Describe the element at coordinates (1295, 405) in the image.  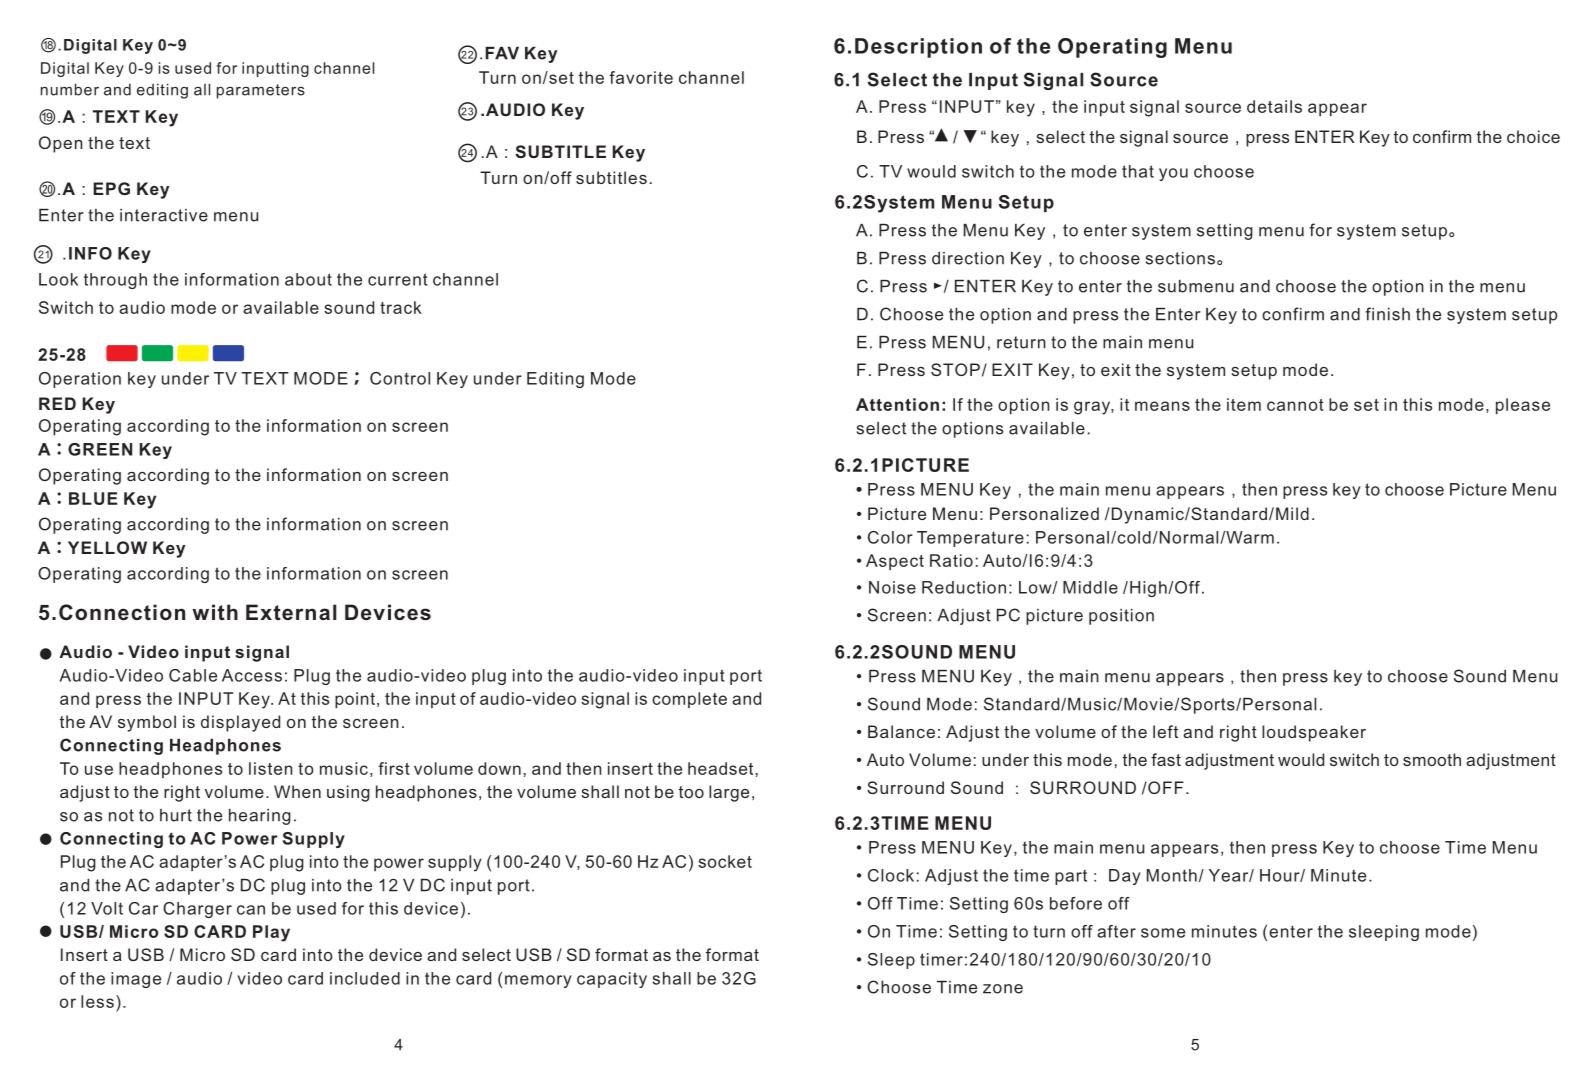
I see `cannot` at that location.
